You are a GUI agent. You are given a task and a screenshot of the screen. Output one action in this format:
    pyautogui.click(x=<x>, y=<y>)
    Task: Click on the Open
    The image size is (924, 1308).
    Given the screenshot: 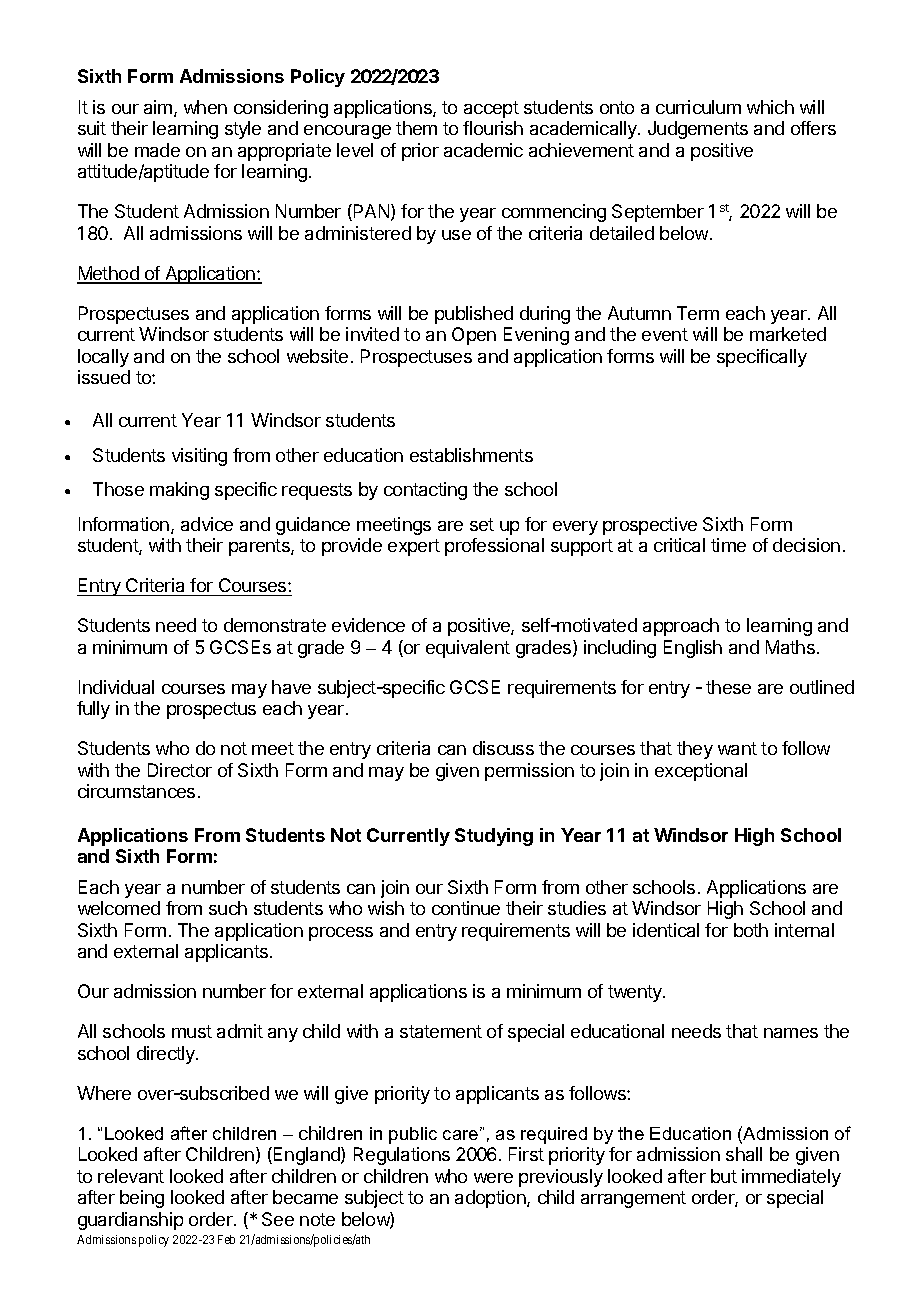 What is the action you would take?
    pyautogui.click(x=474, y=336)
